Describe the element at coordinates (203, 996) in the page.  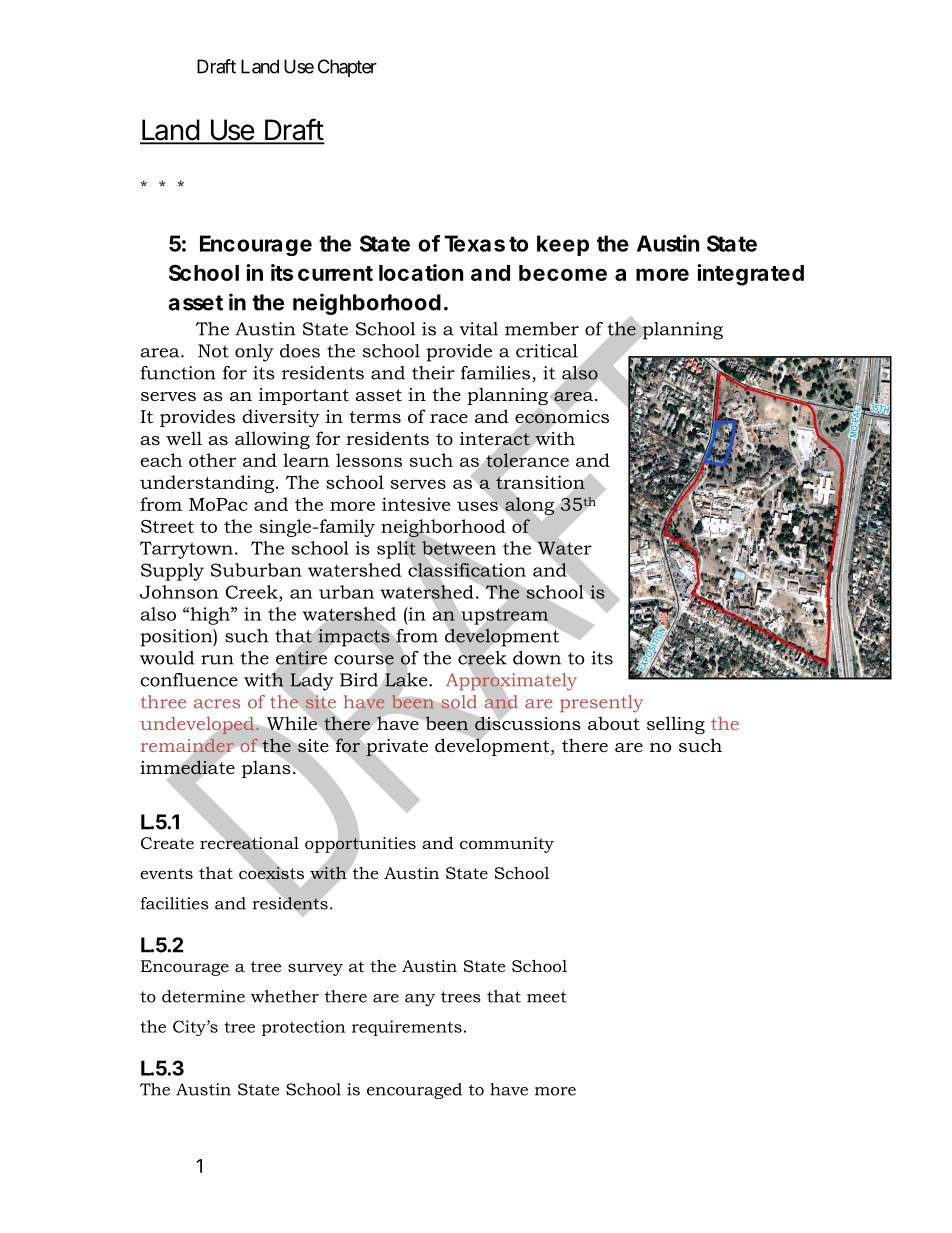
I see `determine` at that location.
